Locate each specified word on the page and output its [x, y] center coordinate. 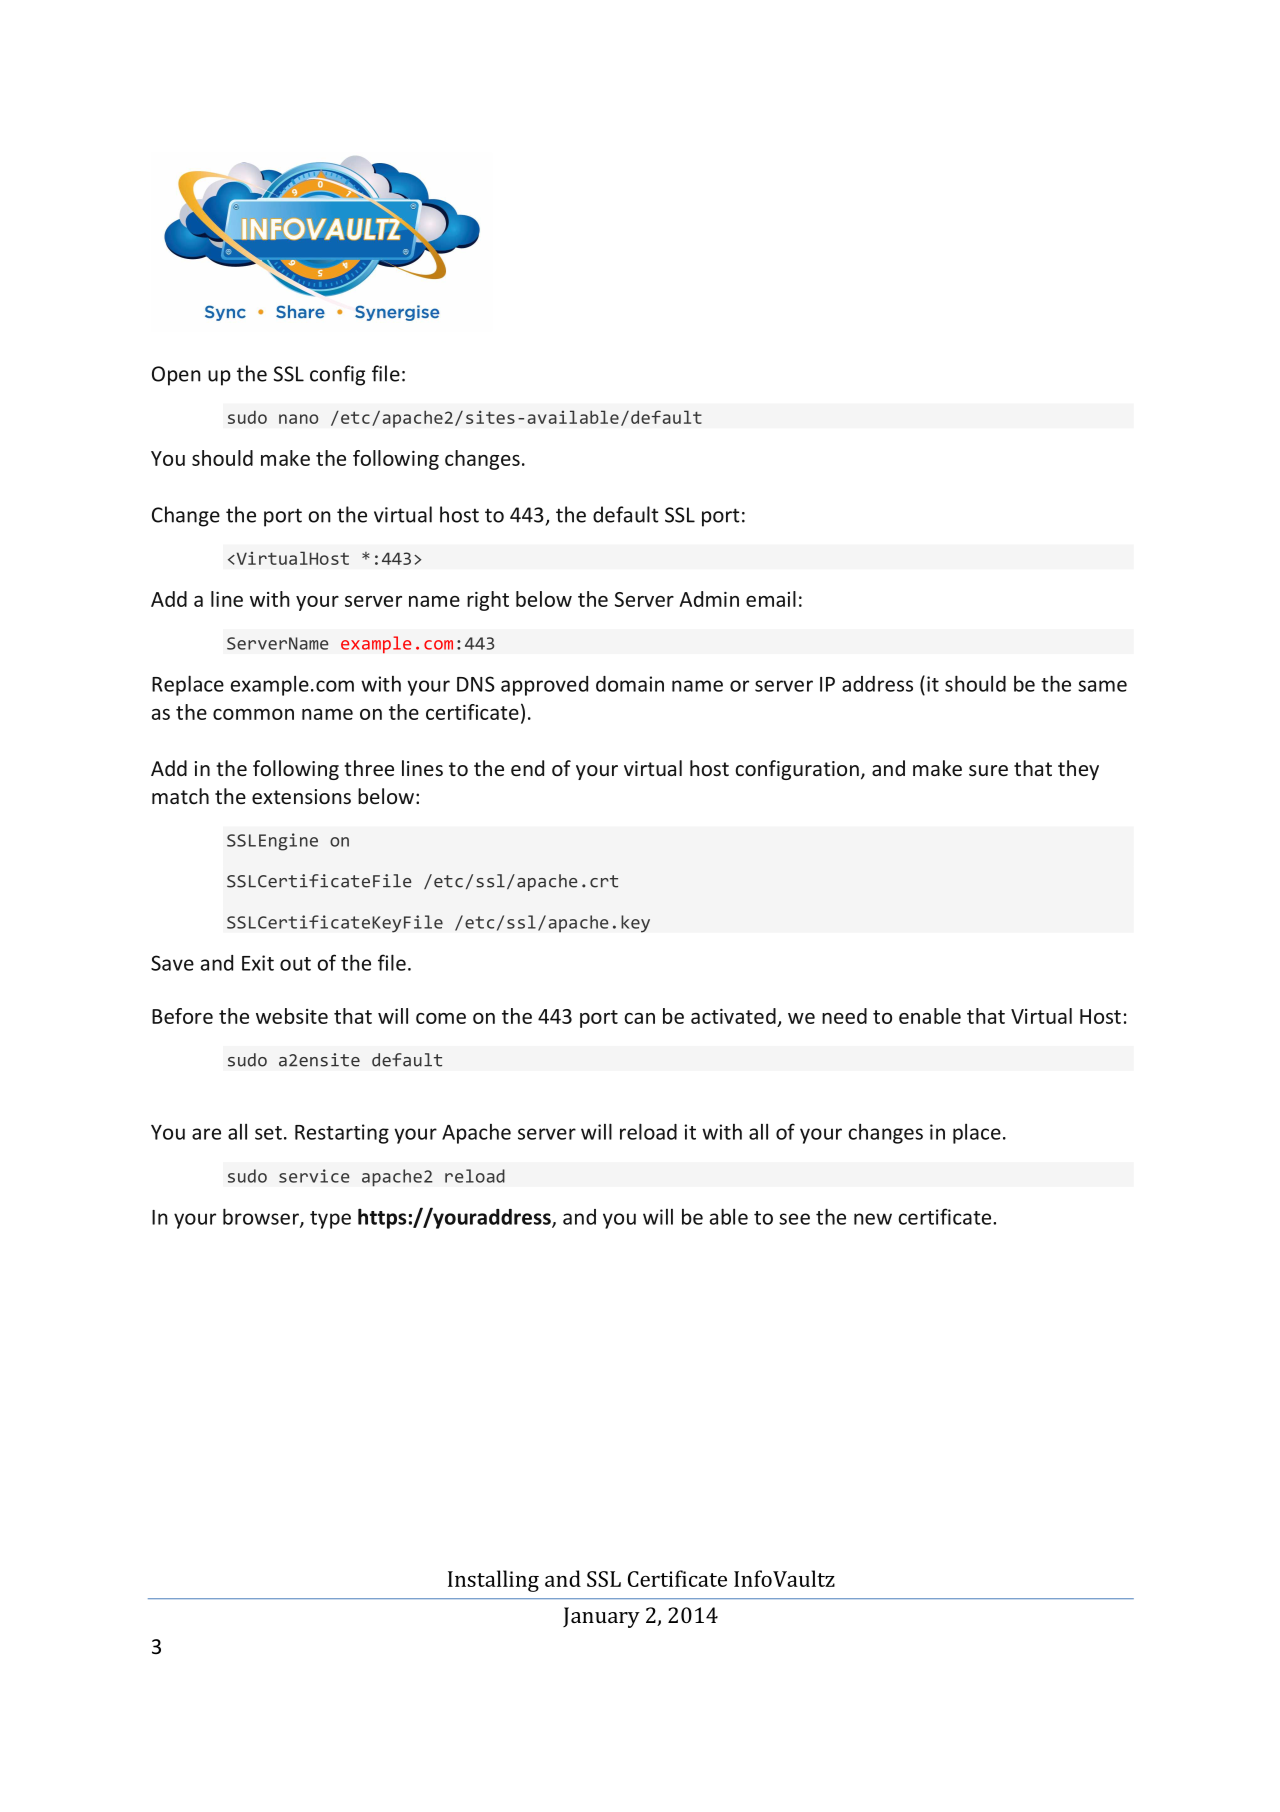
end [527, 768]
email [771, 599]
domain [630, 684]
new [873, 1219]
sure [988, 770]
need [844, 1016]
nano [298, 419]
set [268, 1133]
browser [262, 1217]
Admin [709, 599]
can [639, 1018]
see [794, 1219]
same [1102, 686]
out [295, 964]
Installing [493, 1581]
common [253, 714]
